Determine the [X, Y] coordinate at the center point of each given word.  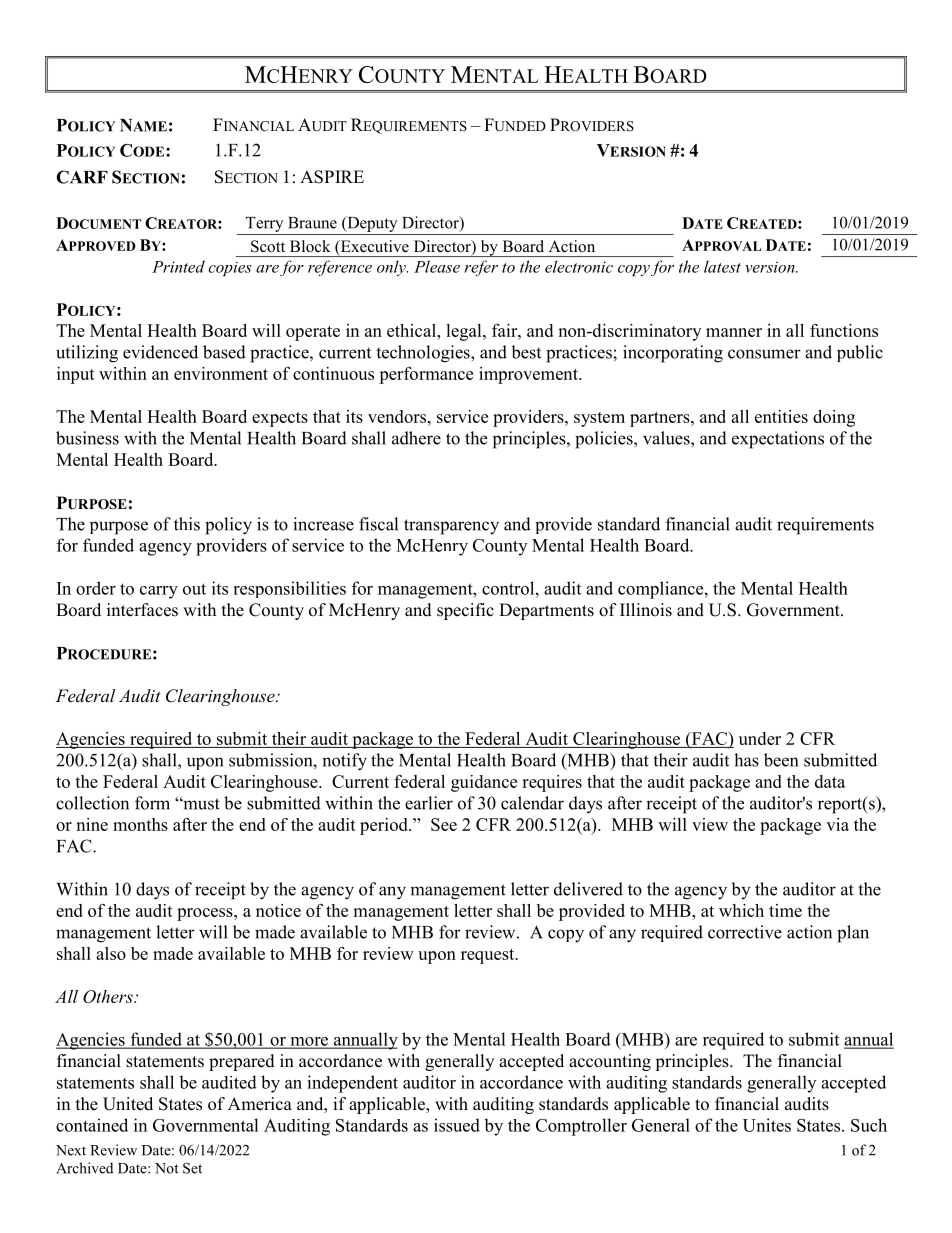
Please [437, 266]
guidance [484, 783]
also [111, 953]
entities [781, 416]
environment [221, 373]
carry [159, 592]
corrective [745, 932]
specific [465, 611]
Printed [178, 266]
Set [192, 1168]
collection [92, 803]
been [781, 760]
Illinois [646, 610]
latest [722, 266]
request [489, 956]
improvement [529, 375]
